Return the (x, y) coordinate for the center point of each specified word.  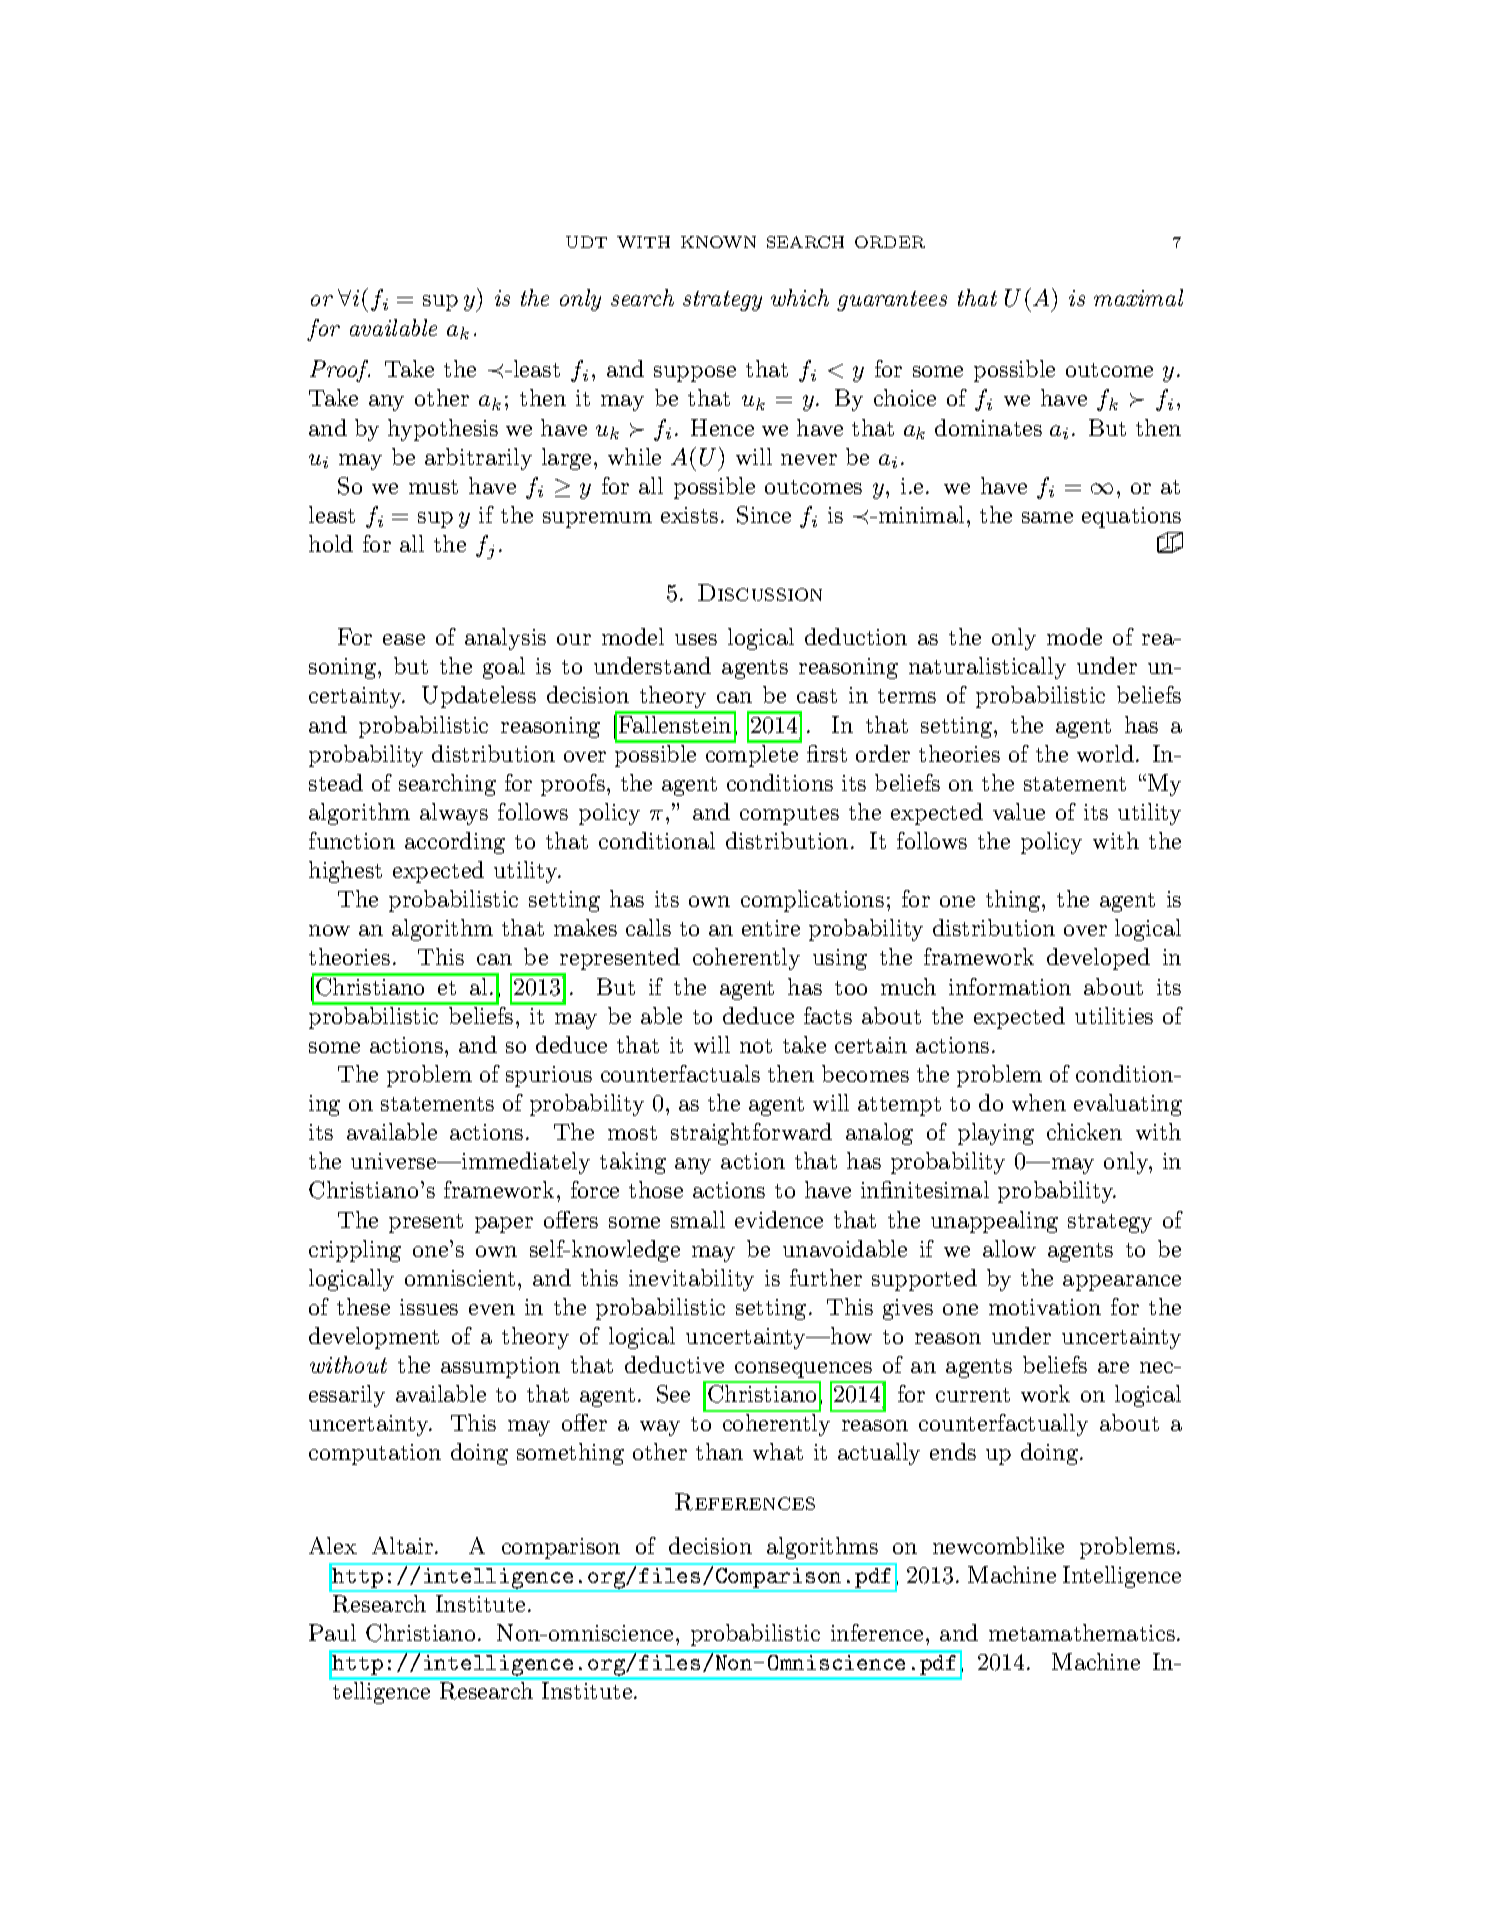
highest (345, 872)
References (745, 1502)
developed (1098, 959)
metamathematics (1082, 1632)
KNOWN (718, 242)
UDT (586, 242)
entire (771, 928)
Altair (404, 1545)
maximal (1138, 297)
